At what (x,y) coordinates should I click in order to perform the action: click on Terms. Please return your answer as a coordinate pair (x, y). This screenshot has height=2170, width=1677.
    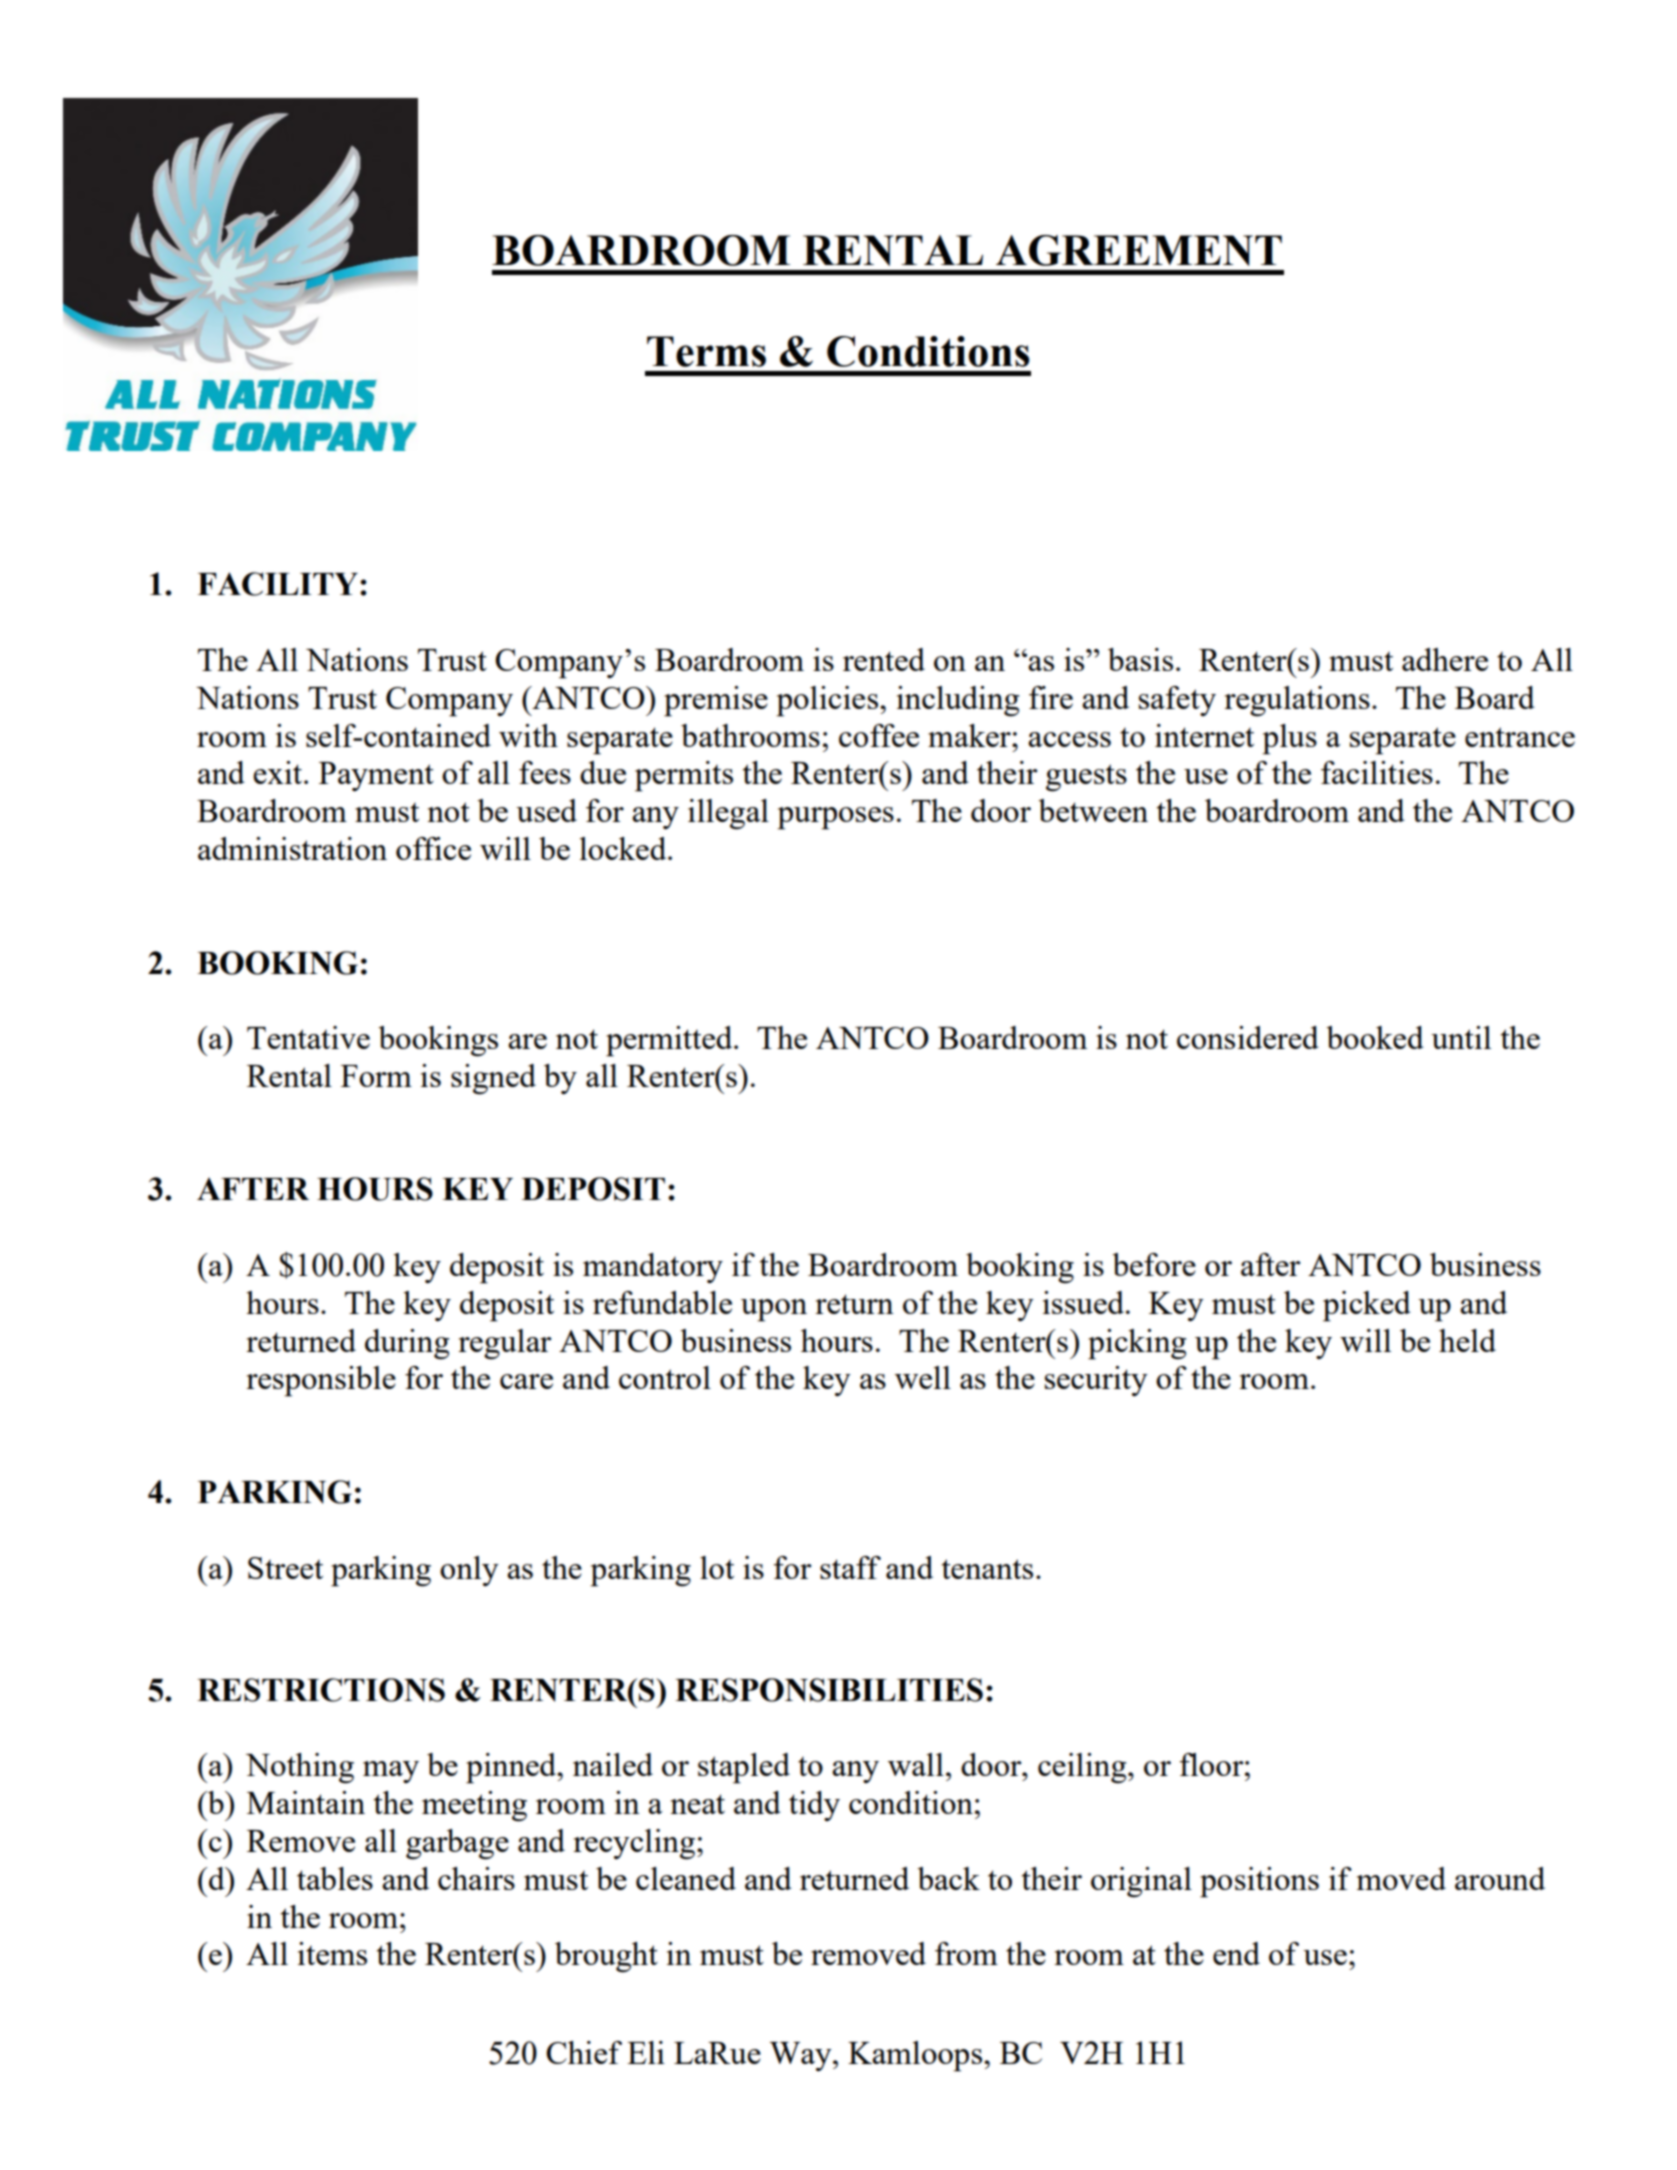
    Looking at the image, I should click on (706, 351).
